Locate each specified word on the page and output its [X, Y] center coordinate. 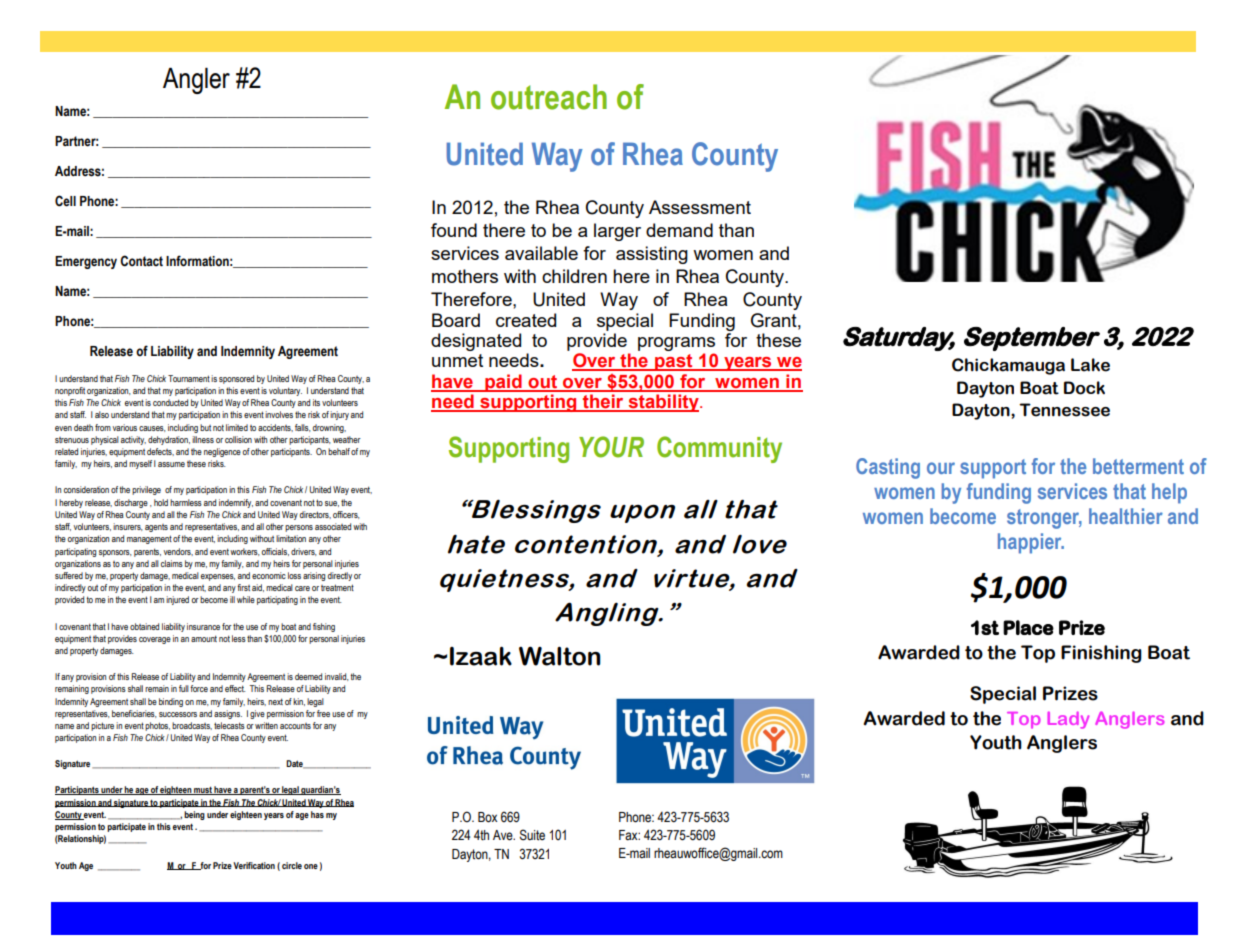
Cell [65, 201]
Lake [1090, 365]
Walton [560, 656]
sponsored [236, 379]
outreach [549, 97]
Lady [1068, 720]
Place [1028, 627]
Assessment [700, 207]
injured [177, 600]
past [674, 362]
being [194, 815]
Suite [532, 835]
